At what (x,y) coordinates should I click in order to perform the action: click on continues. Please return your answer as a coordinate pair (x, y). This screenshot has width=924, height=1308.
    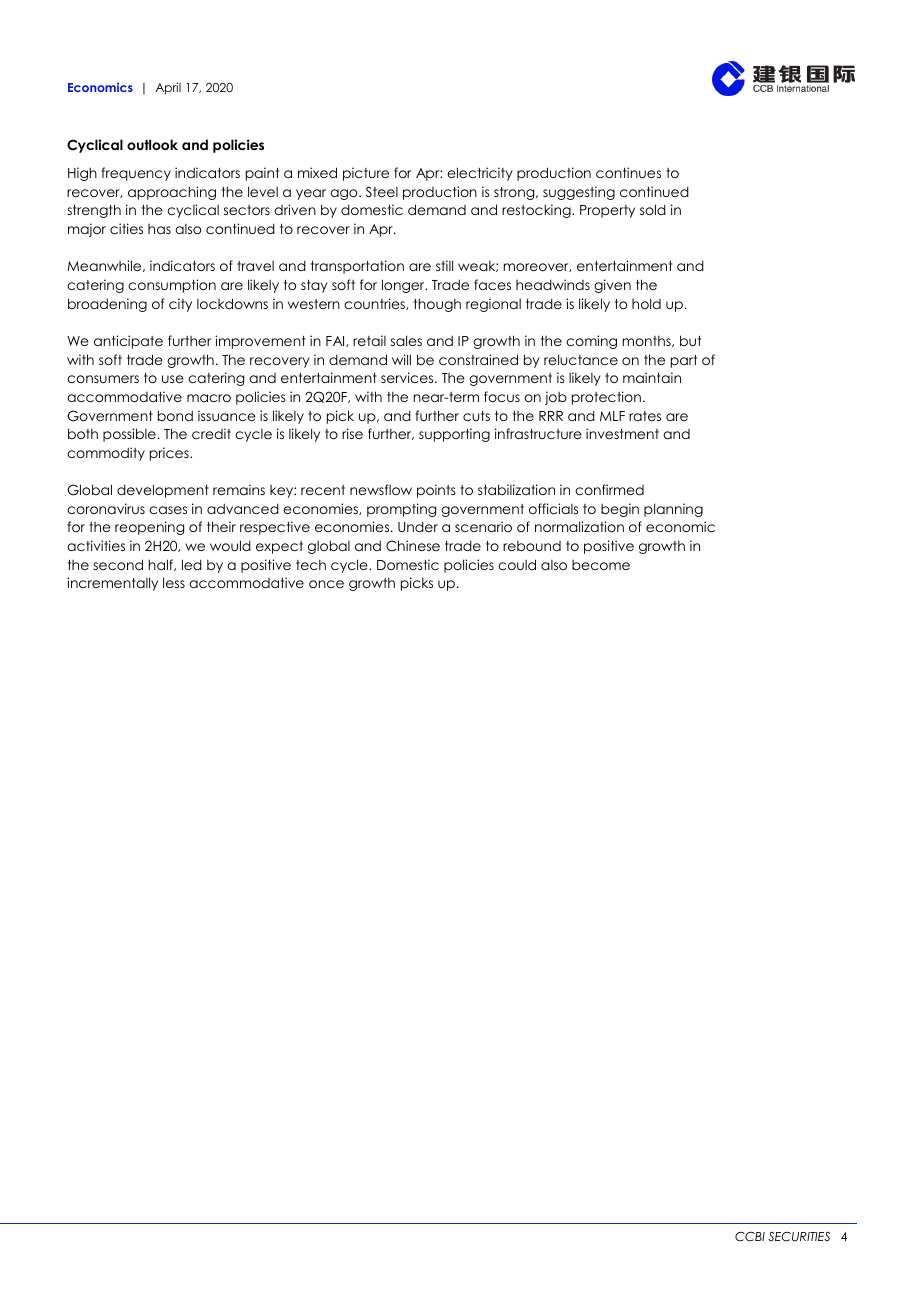
    Looking at the image, I should click on (628, 172).
